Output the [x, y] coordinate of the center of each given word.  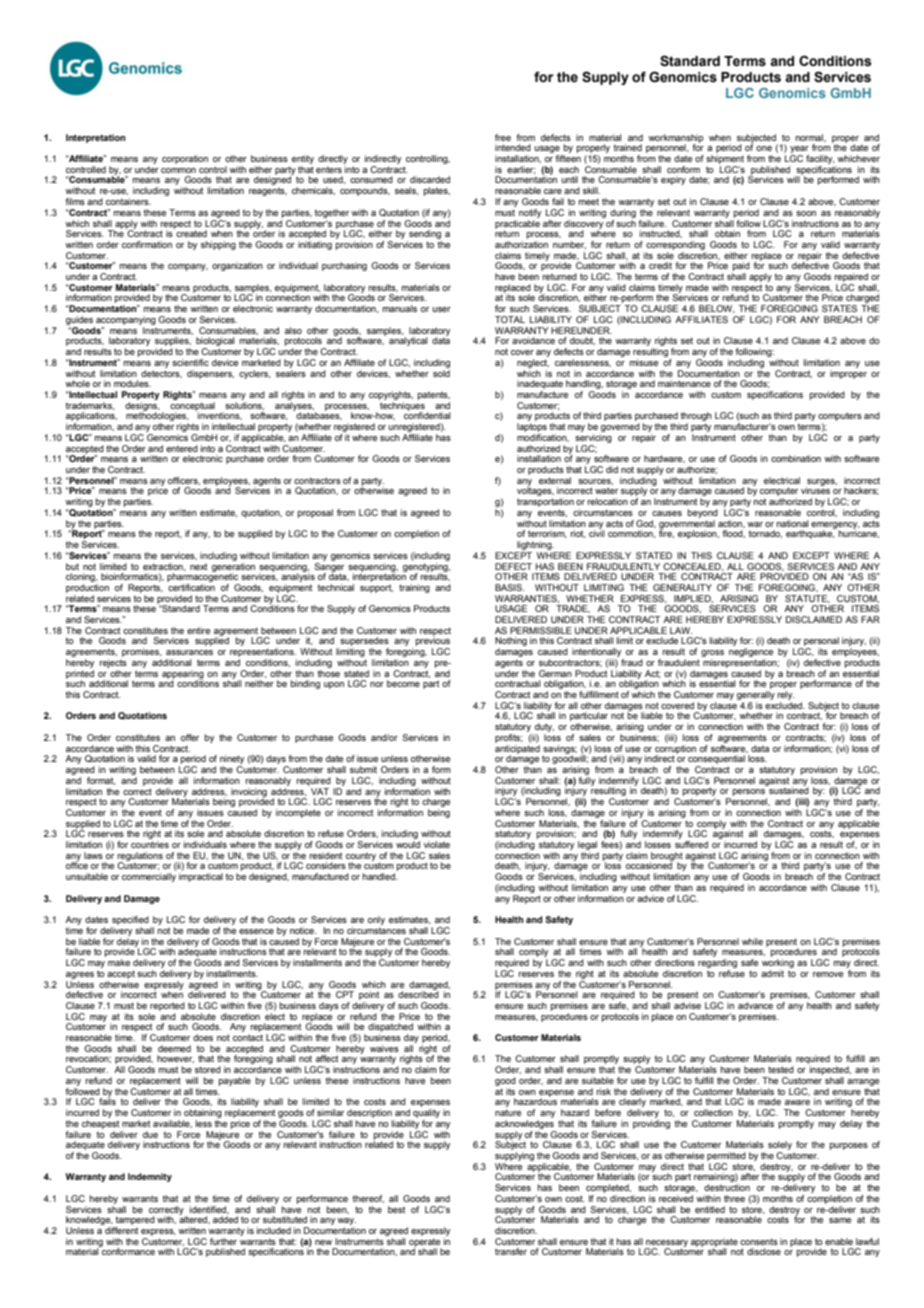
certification [191, 587]
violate [437, 844]
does [203, 1037]
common [178, 170]
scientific [190, 362]
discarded [430, 179]
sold [441, 372]
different [121, 1230]
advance [755, 1005]
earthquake [810, 533]
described [418, 993]
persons [750, 794]
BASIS [509, 587]
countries [150, 844]
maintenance [684, 383]
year [800, 151]
